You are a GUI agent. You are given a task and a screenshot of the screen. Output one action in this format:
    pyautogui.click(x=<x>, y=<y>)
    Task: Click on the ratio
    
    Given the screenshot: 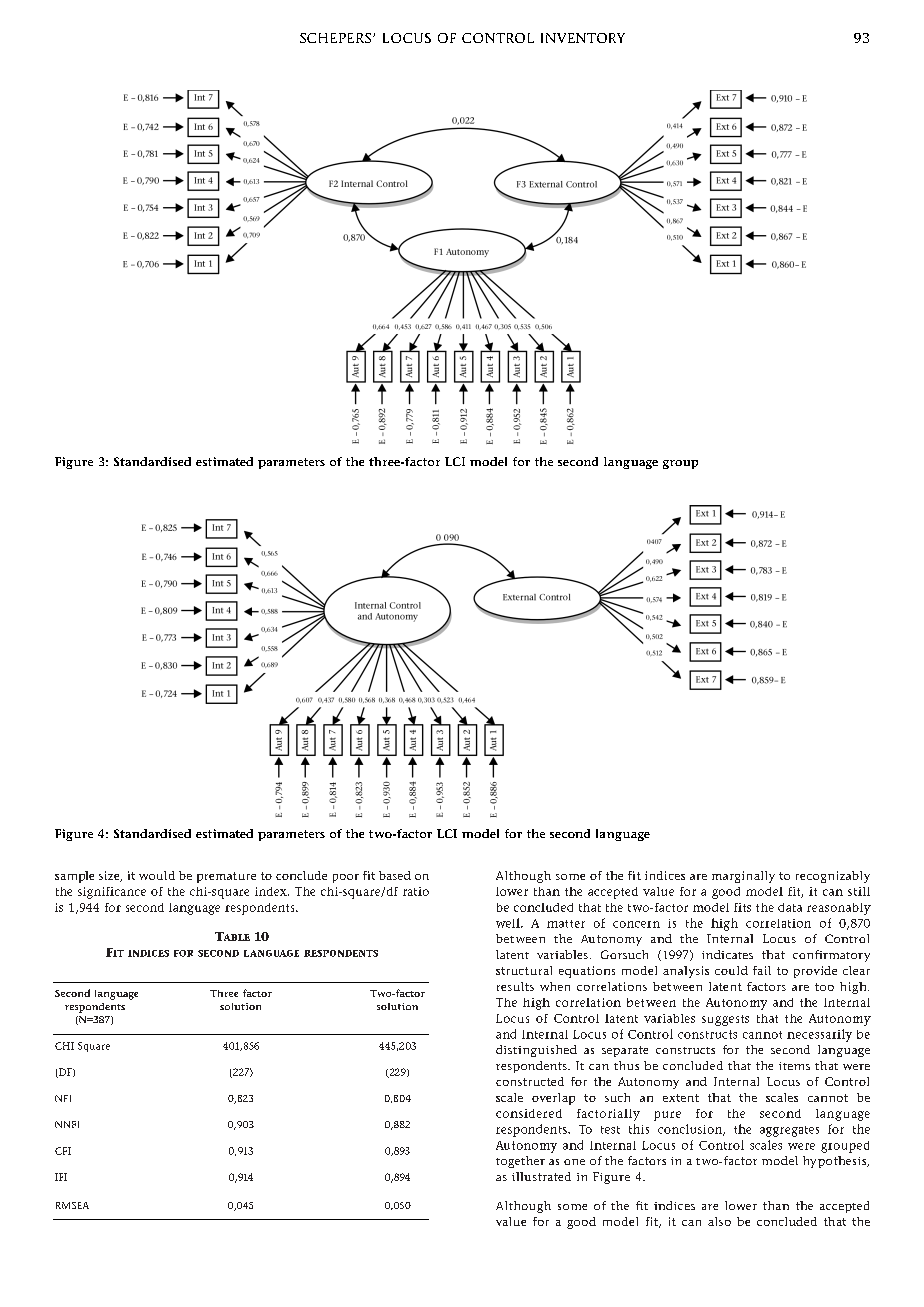 What is the action you would take?
    pyautogui.click(x=416, y=891)
